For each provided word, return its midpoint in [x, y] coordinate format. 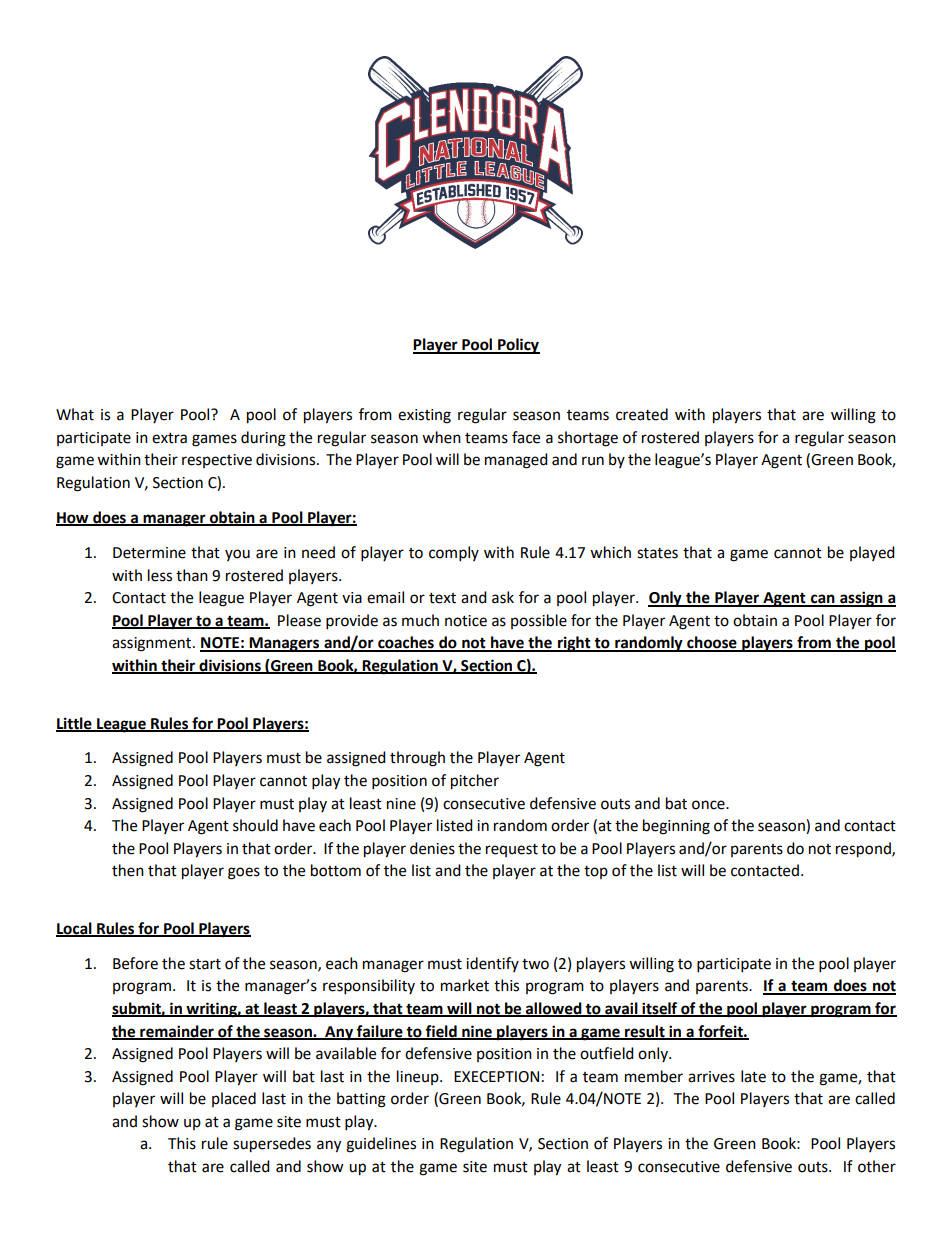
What [75, 414]
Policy [518, 346]
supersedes [272, 1145]
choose [712, 643]
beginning [676, 827]
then [128, 870]
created [642, 414]
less [160, 575]
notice [466, 621]
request [512, 850]
